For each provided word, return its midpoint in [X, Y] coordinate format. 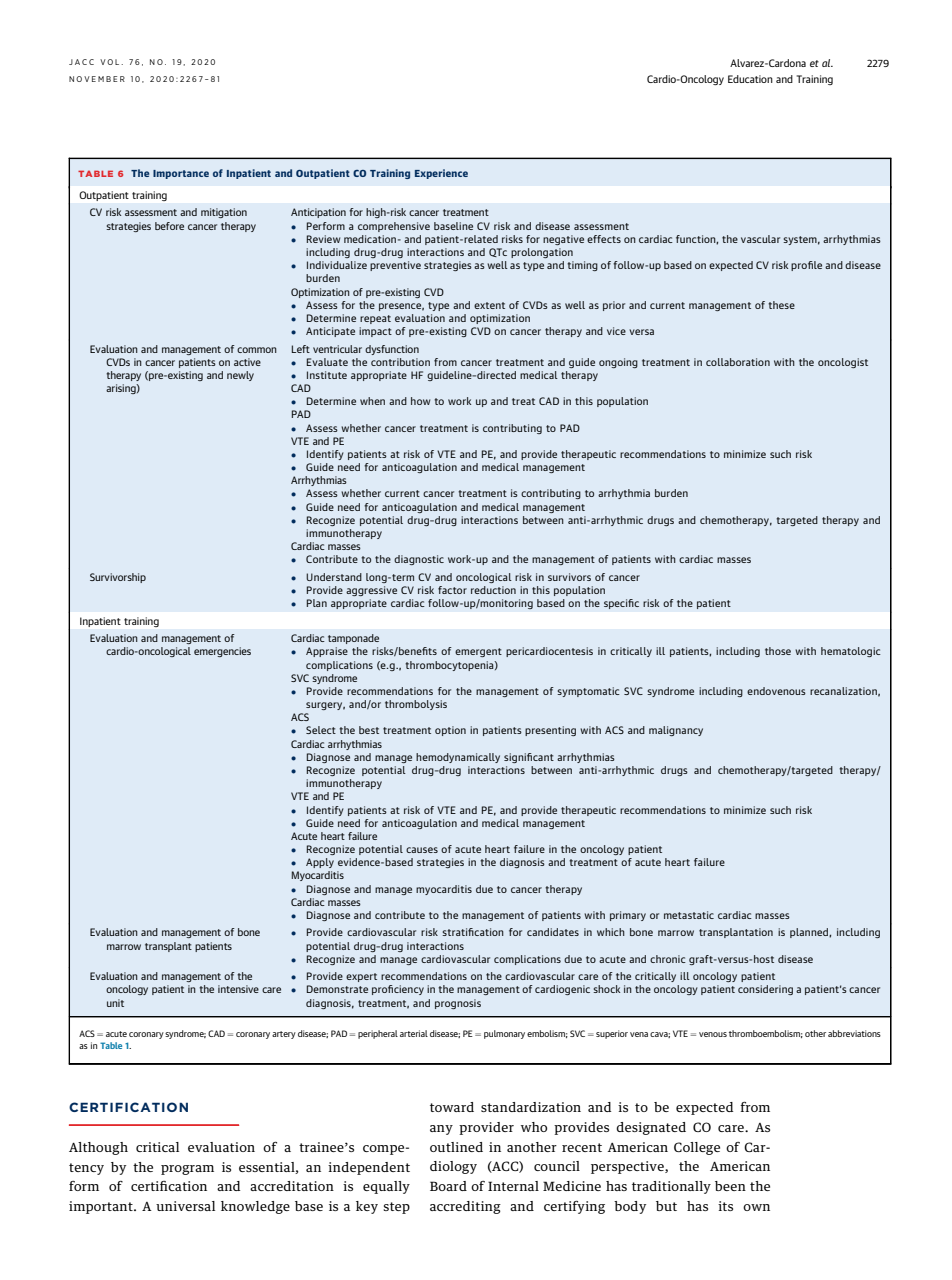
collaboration [738, 362]
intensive [238, 989]
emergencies [222, 652]
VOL [111, 62]
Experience [441, 174]
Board [448, 1186]
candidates [553, 932]
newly [240, 376]
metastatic [689, 915]
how [420, 401]
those [778, 651]
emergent [478, 652]
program [187, 1170]
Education [750, 79]
